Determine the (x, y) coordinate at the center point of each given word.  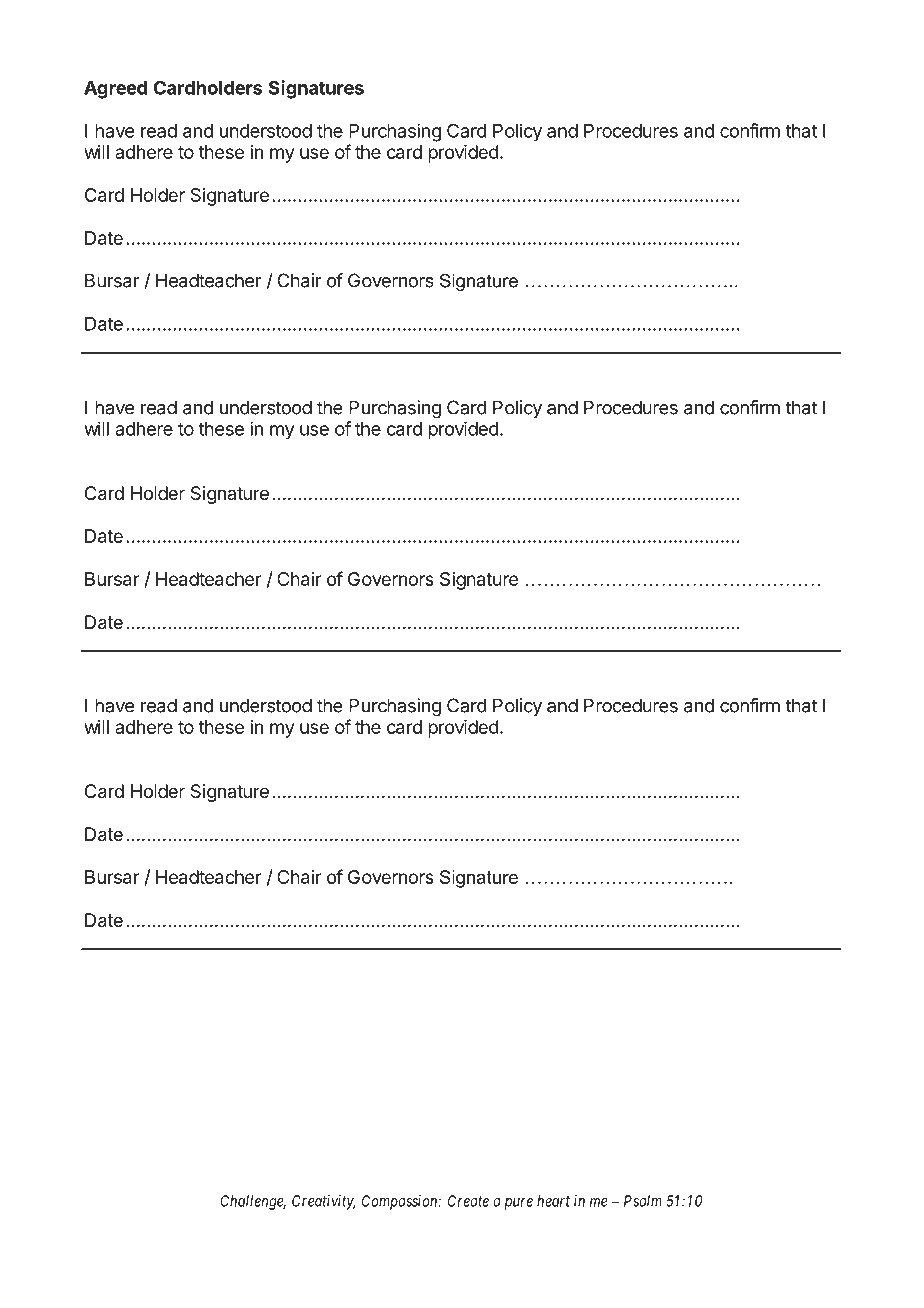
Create (468, 1201)
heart (553, 1201)
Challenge (253, 1202)
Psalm (643, 1201)
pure (519, 1204)
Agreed (115, 90)
